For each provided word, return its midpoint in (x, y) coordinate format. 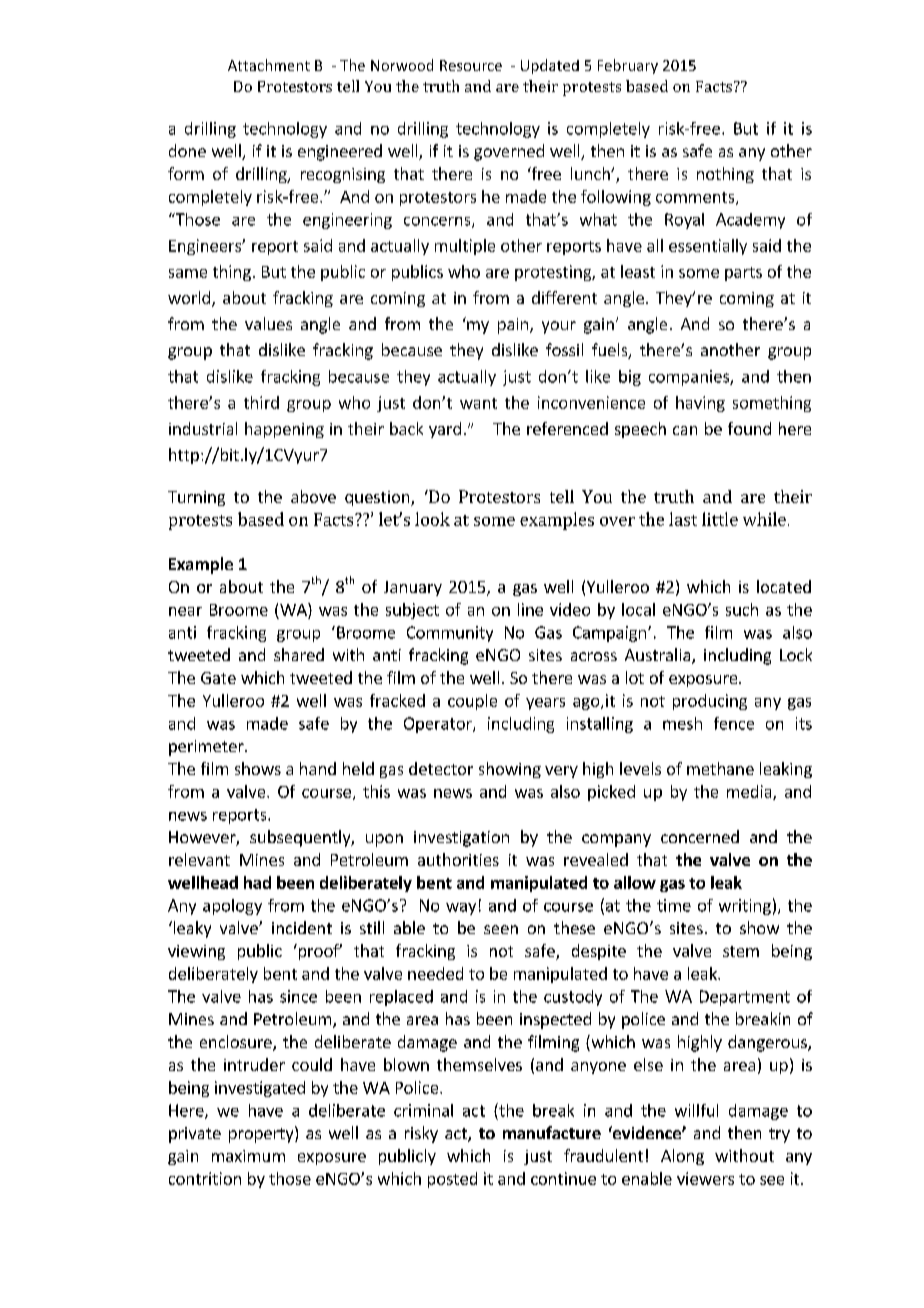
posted (452, 1180)
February (628, 66)
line (530, 609)
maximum (248, 1156)
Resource (471, 65)
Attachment (269, 65)
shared (299, 654)
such (742, 609)
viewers (705, 1178)
